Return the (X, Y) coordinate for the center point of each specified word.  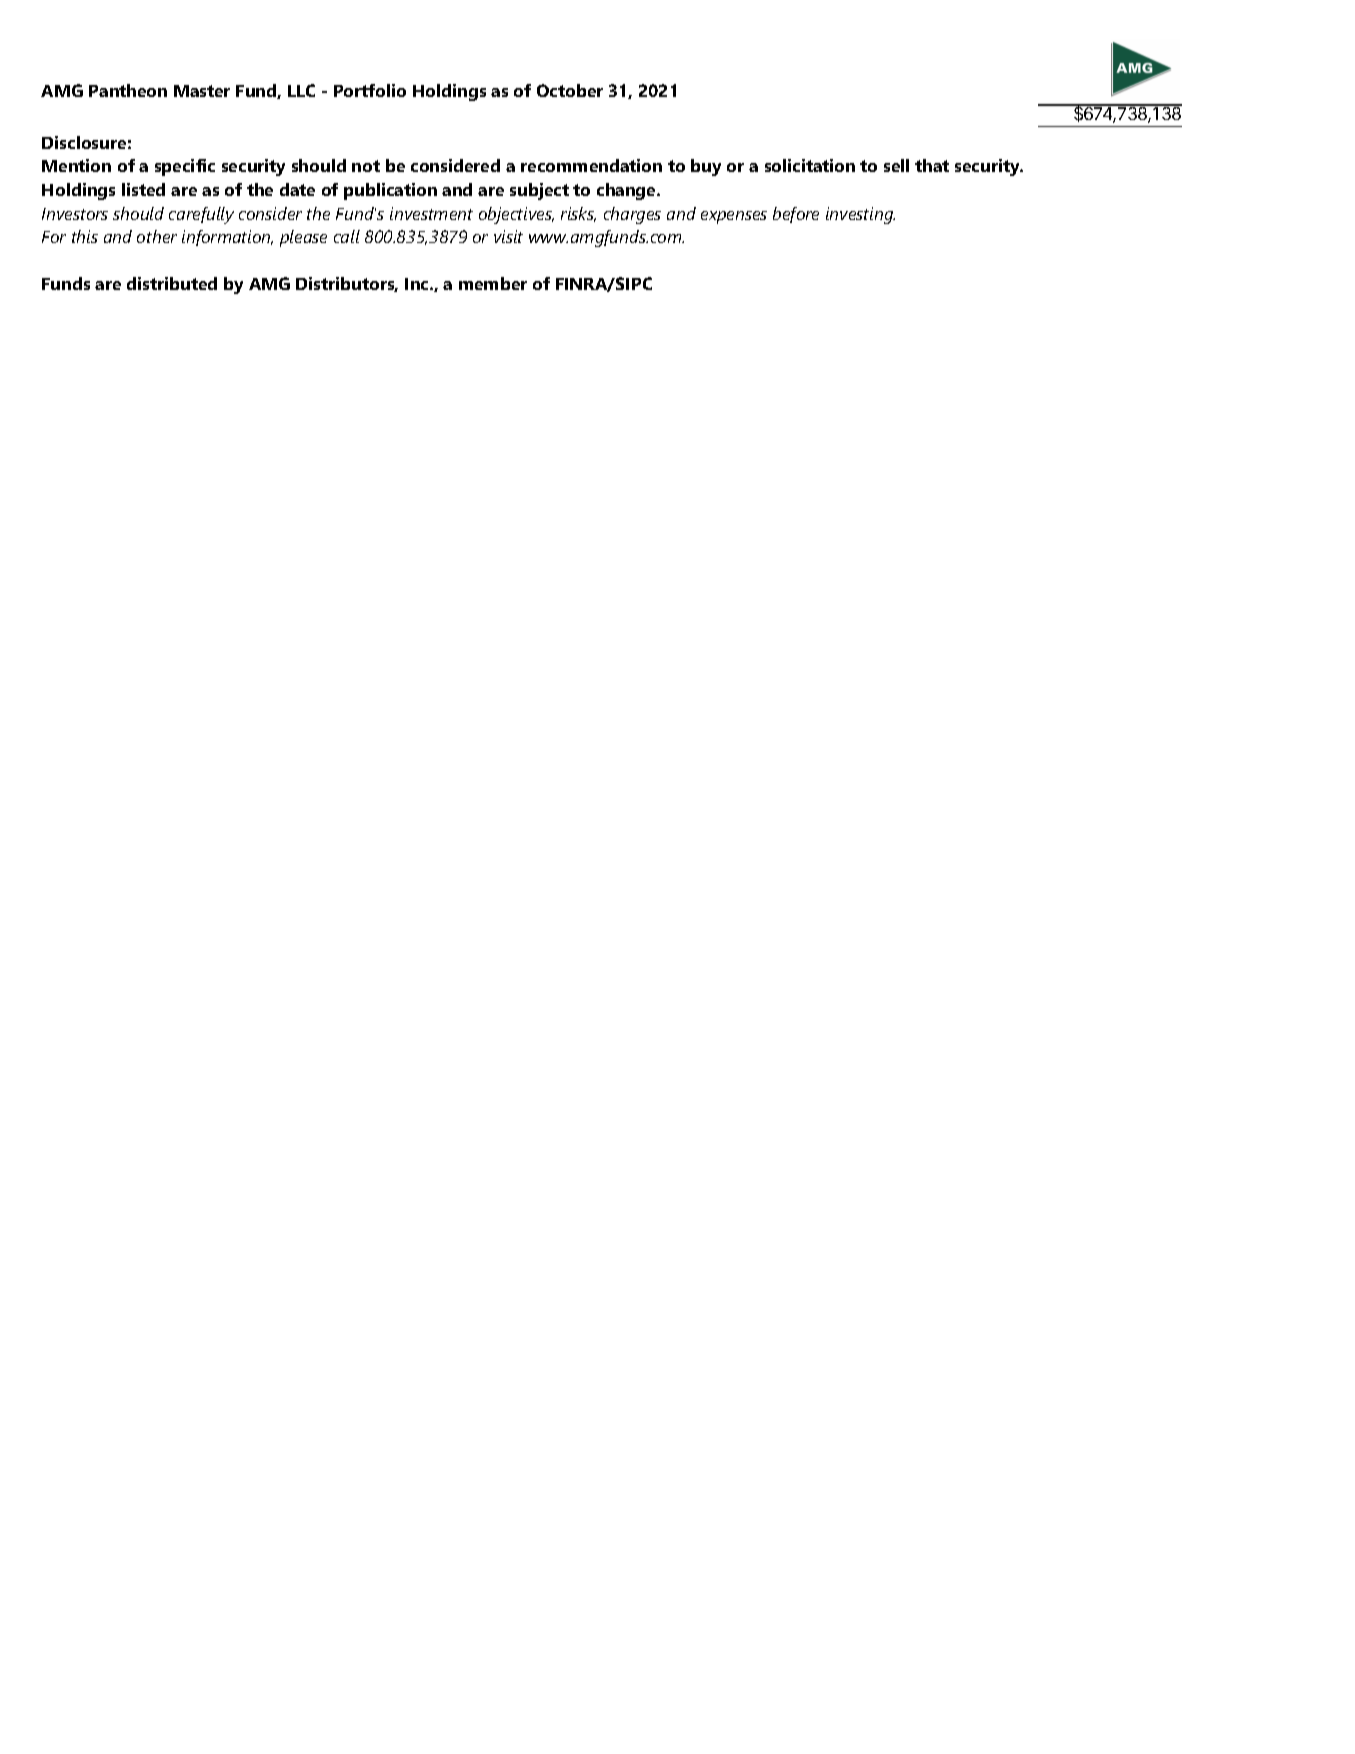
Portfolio (370, 90)
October (570, 90)
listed (143, 189)
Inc (418, 284)
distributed (172, 283)
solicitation (810, 165)
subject (539, 191)
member (493, 283)
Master (202, 91)
